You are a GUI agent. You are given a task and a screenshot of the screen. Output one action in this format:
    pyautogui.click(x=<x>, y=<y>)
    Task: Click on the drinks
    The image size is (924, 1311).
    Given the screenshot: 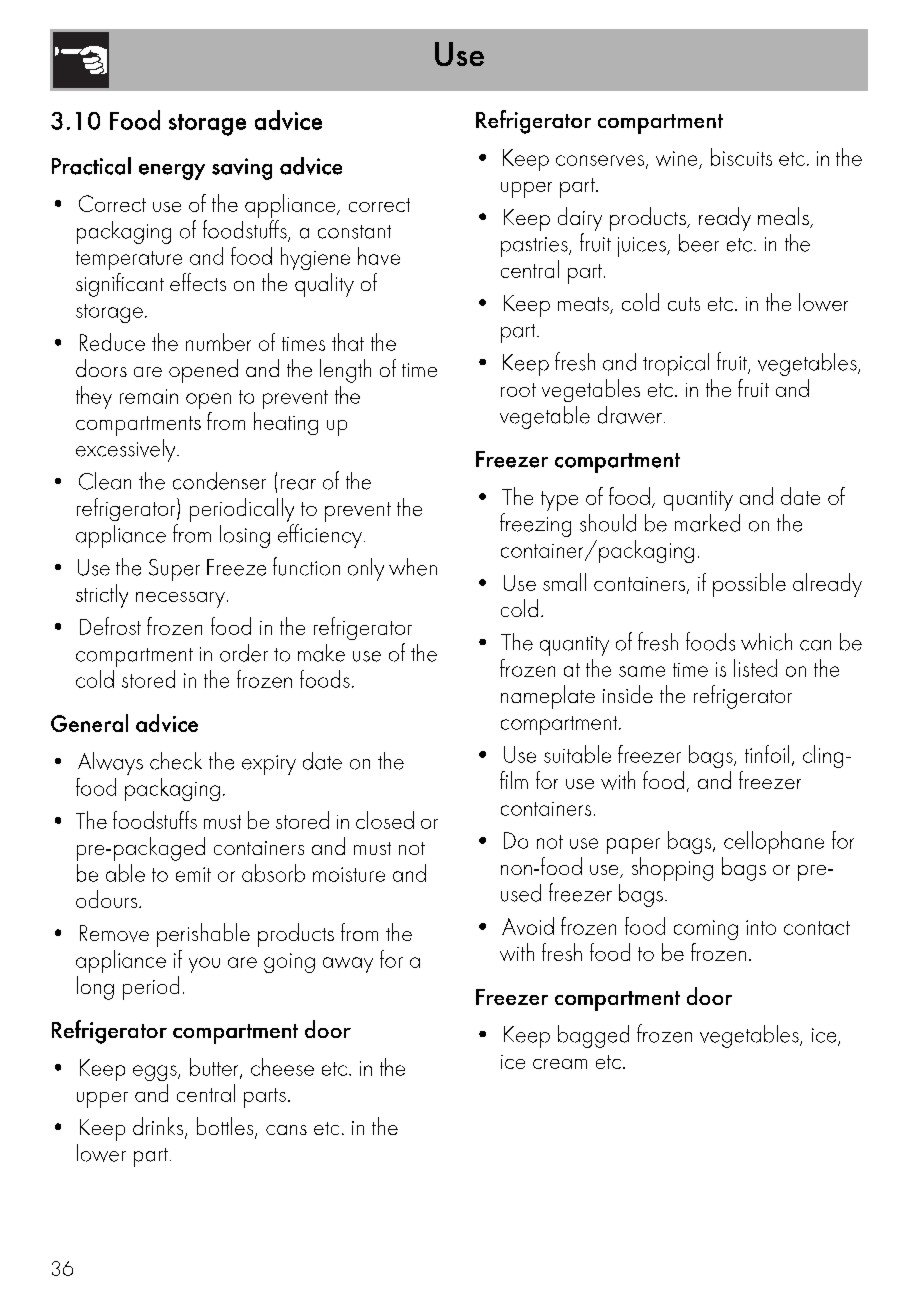 What is the action you would take?
    pyautogui.click(x=159, y=1127)
